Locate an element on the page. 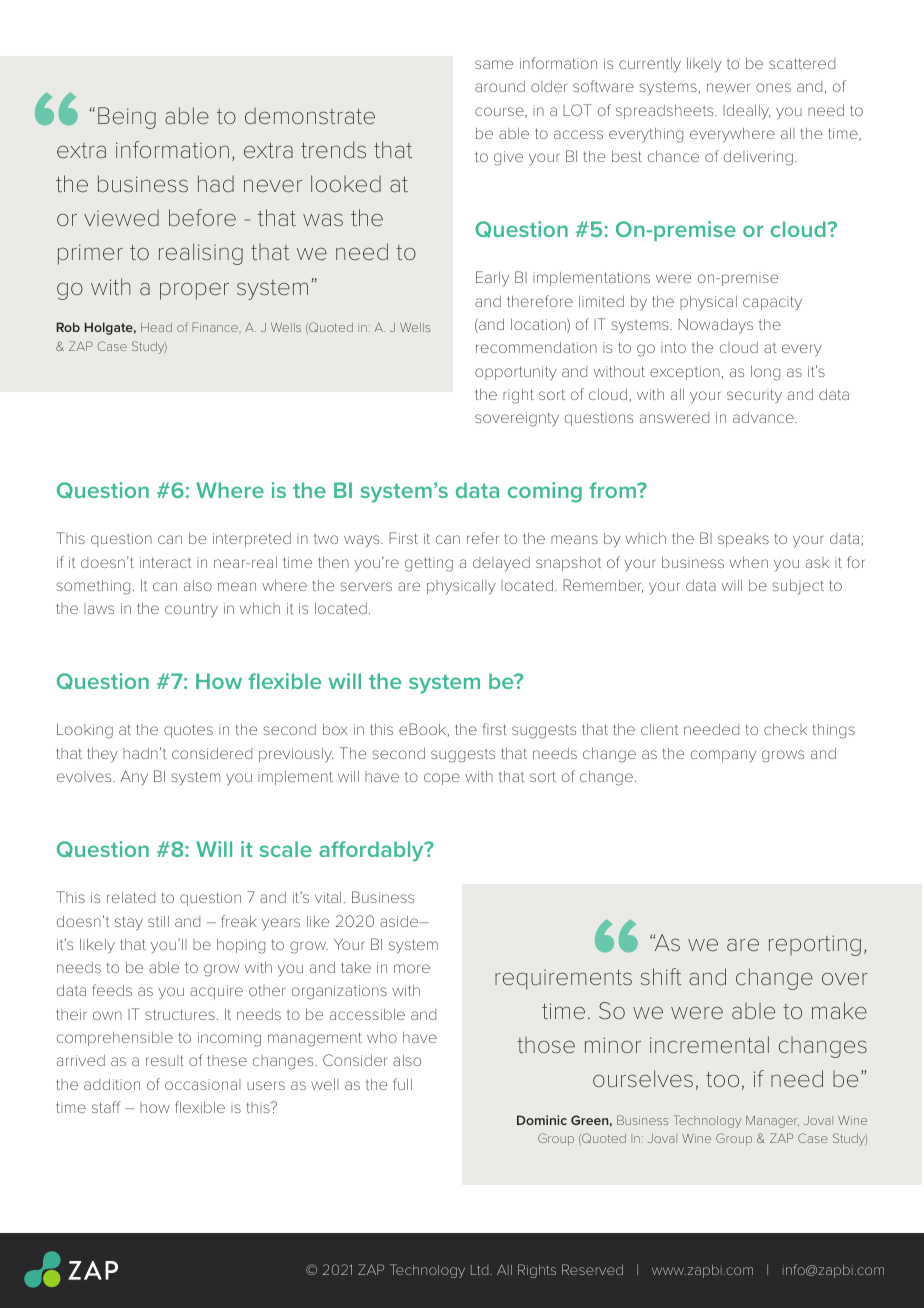 This image has height=1308, width=924. Ideally is located at coordinates (747, 112).
